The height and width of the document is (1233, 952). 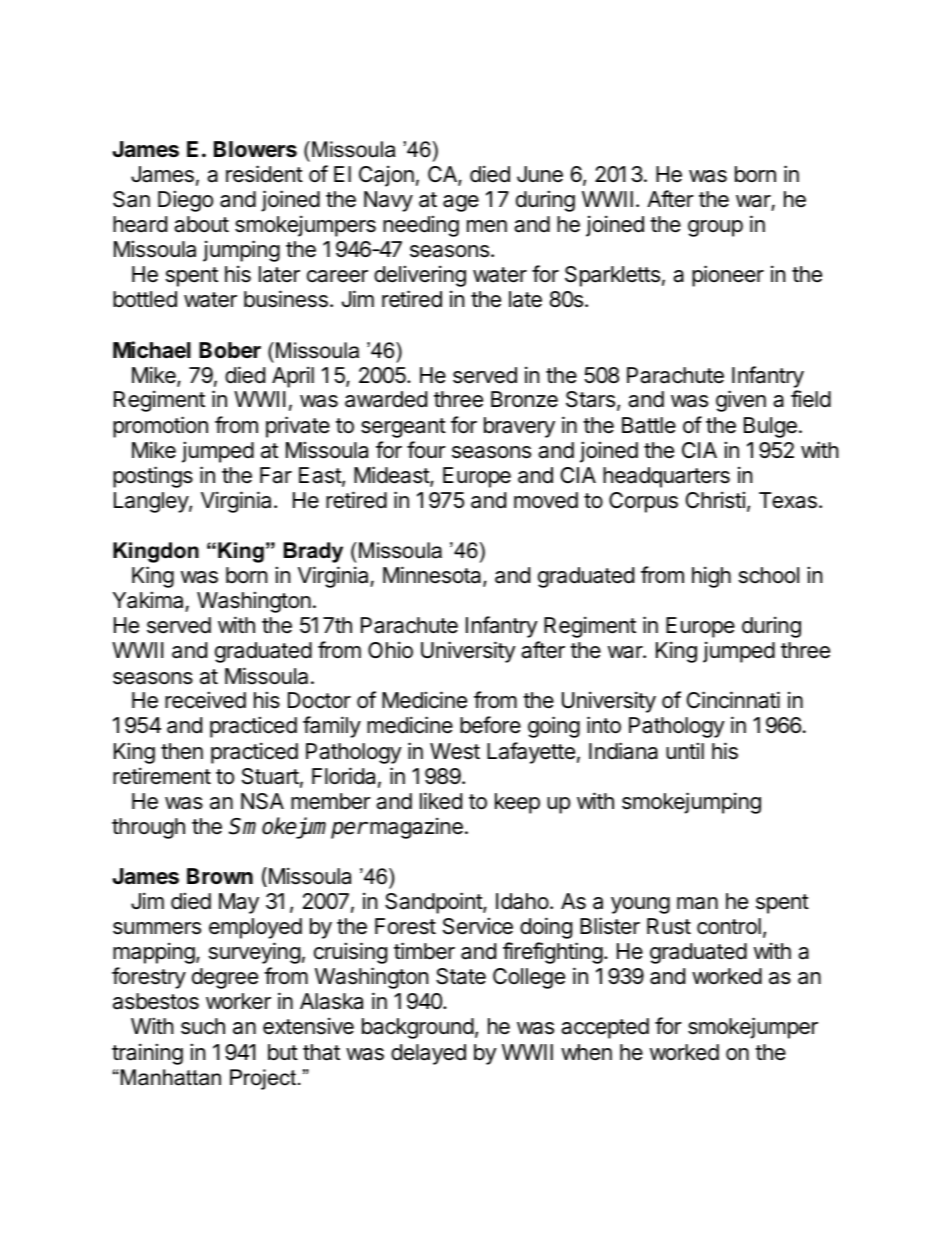 I want to click on high, so click(x=711, y=577).
